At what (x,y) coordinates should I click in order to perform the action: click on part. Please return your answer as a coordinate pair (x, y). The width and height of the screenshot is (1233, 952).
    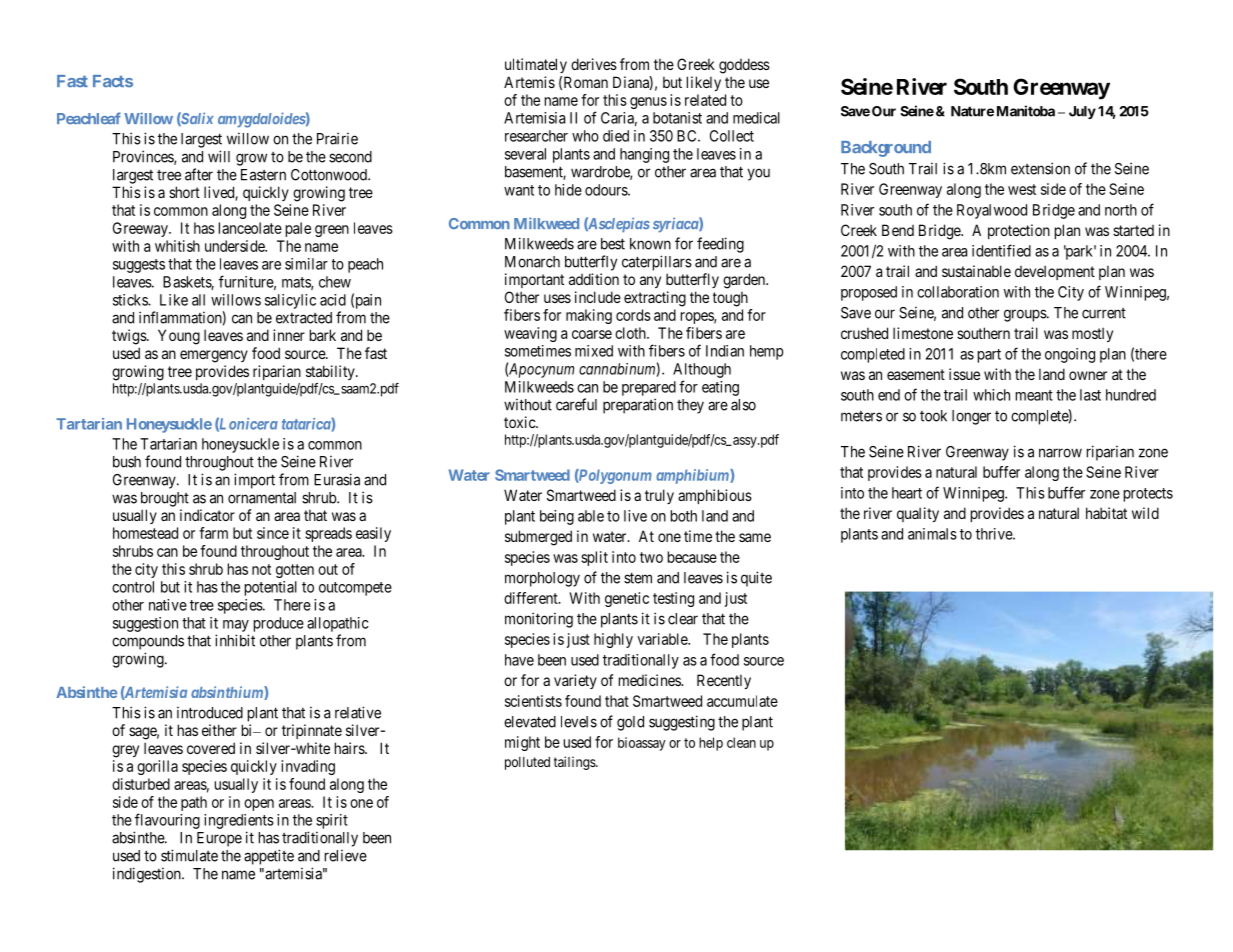
    Looking at the image, I should click on (989, 356).
